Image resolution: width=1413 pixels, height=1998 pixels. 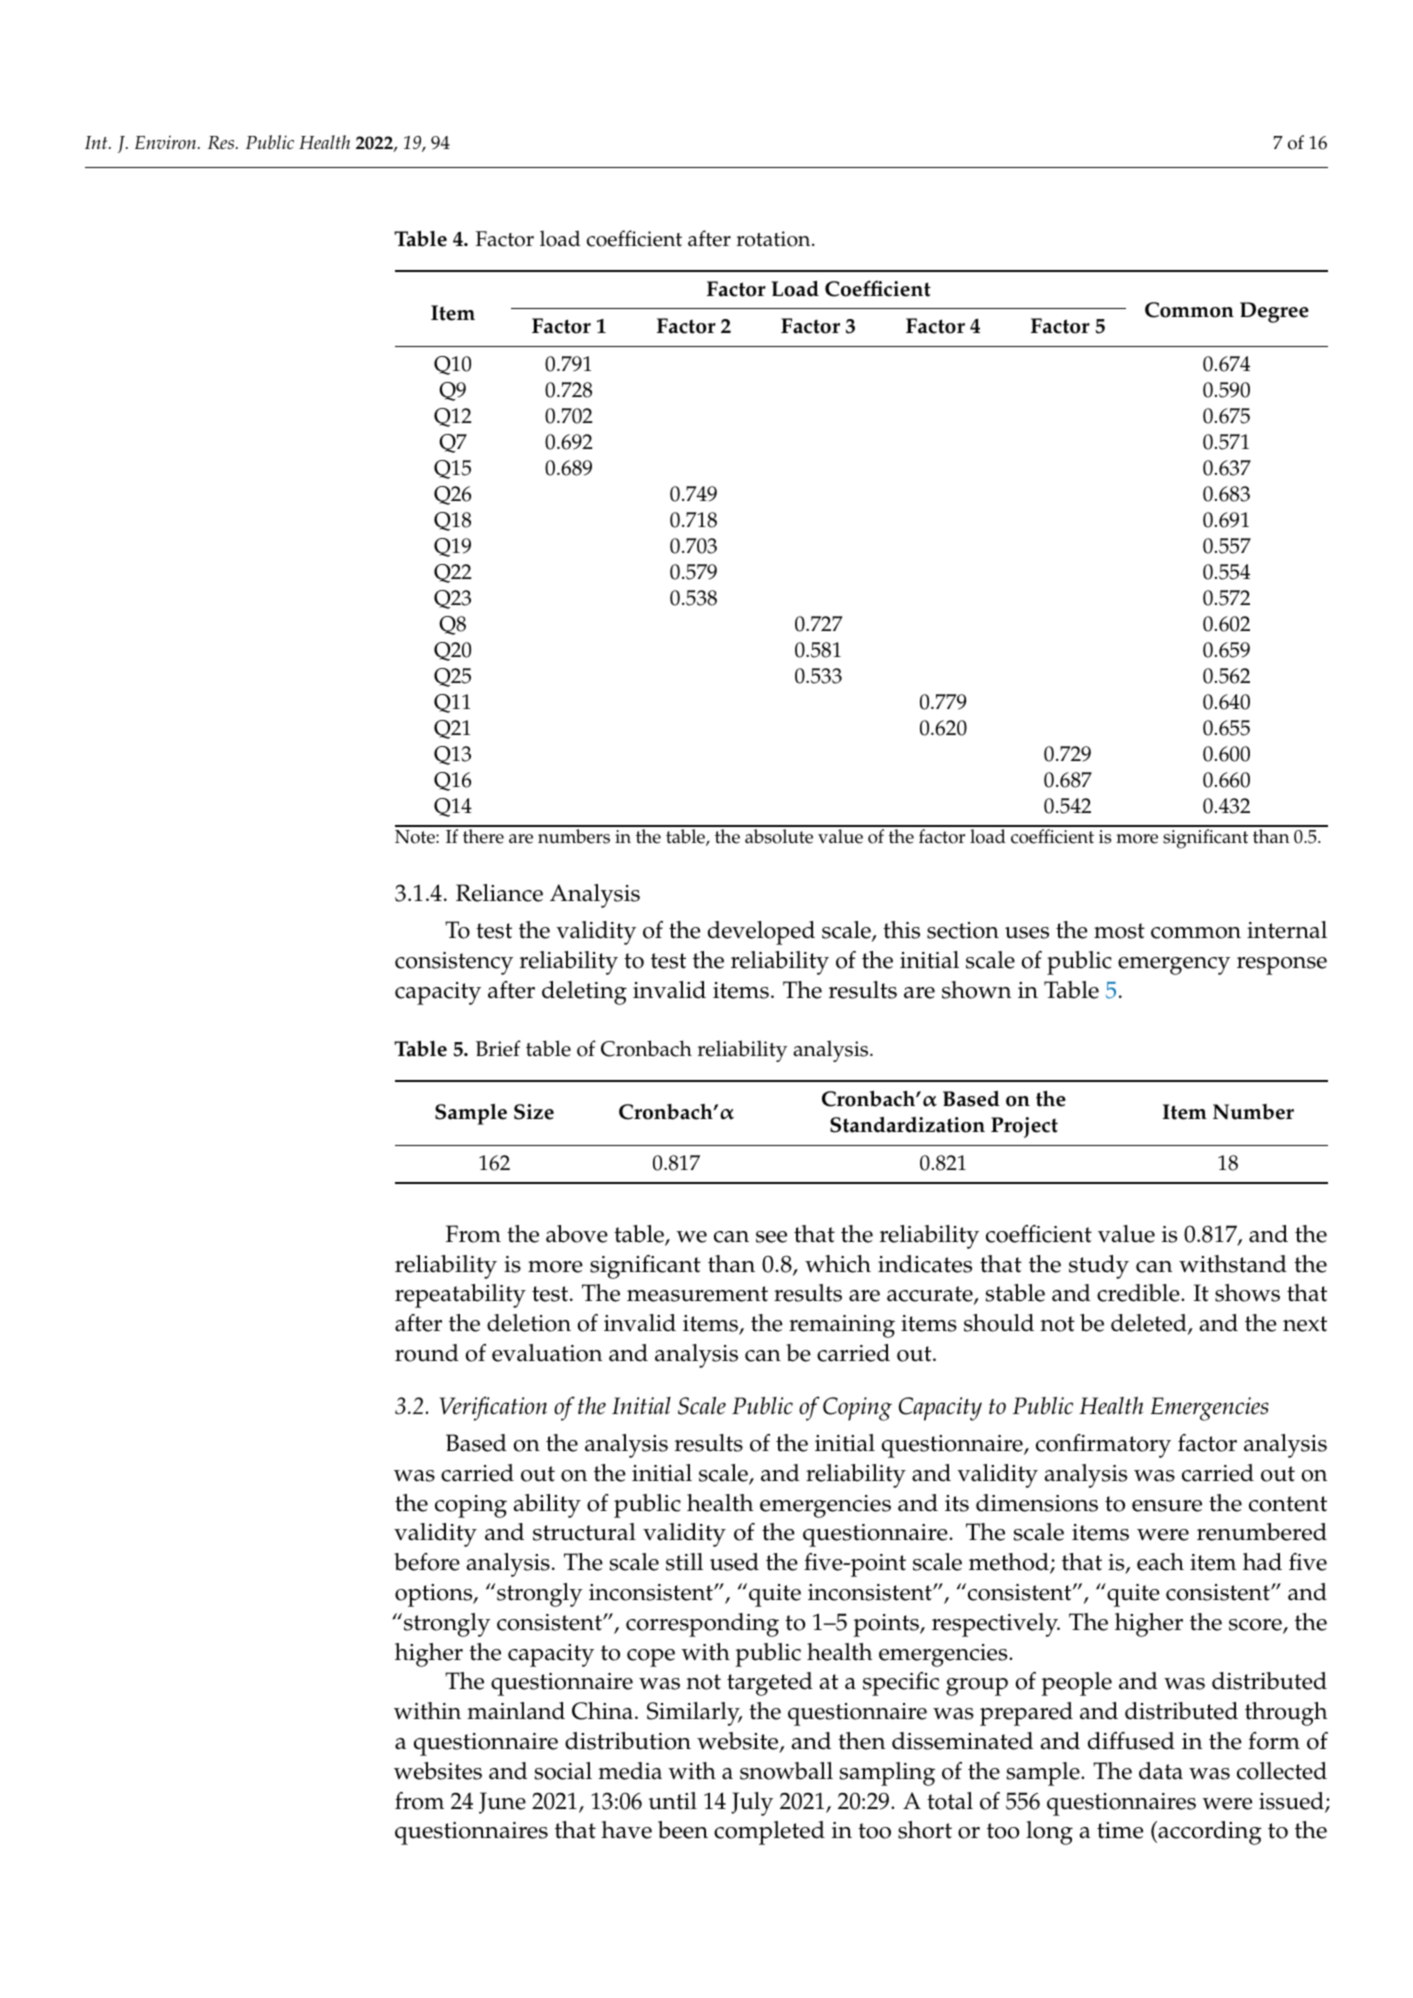 What do you see at coordinates (502, 1803) in the page?
I see `June` at bounding box center [502, 1803].
